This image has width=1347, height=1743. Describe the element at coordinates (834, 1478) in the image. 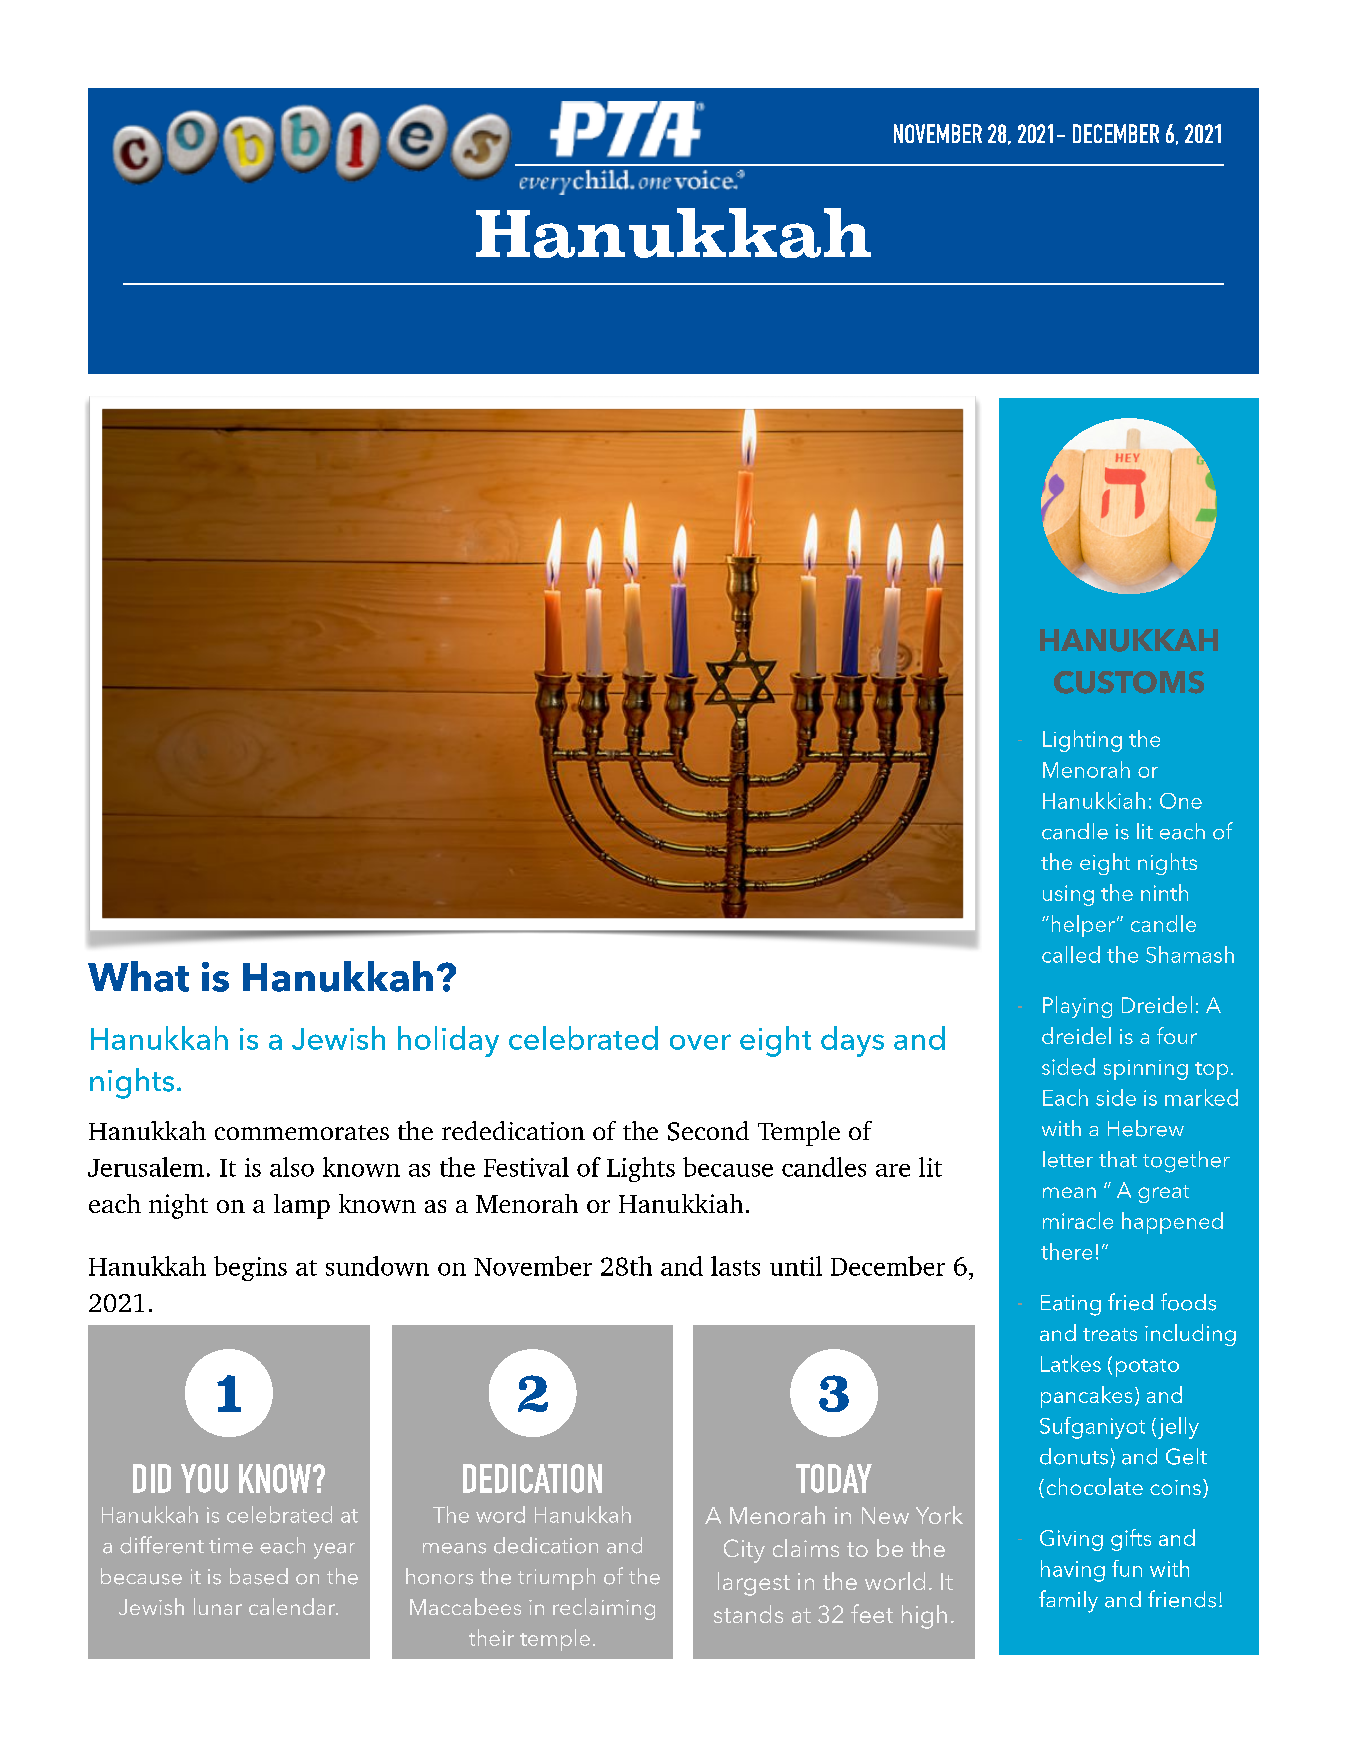

I see `TODAY` at that location.
